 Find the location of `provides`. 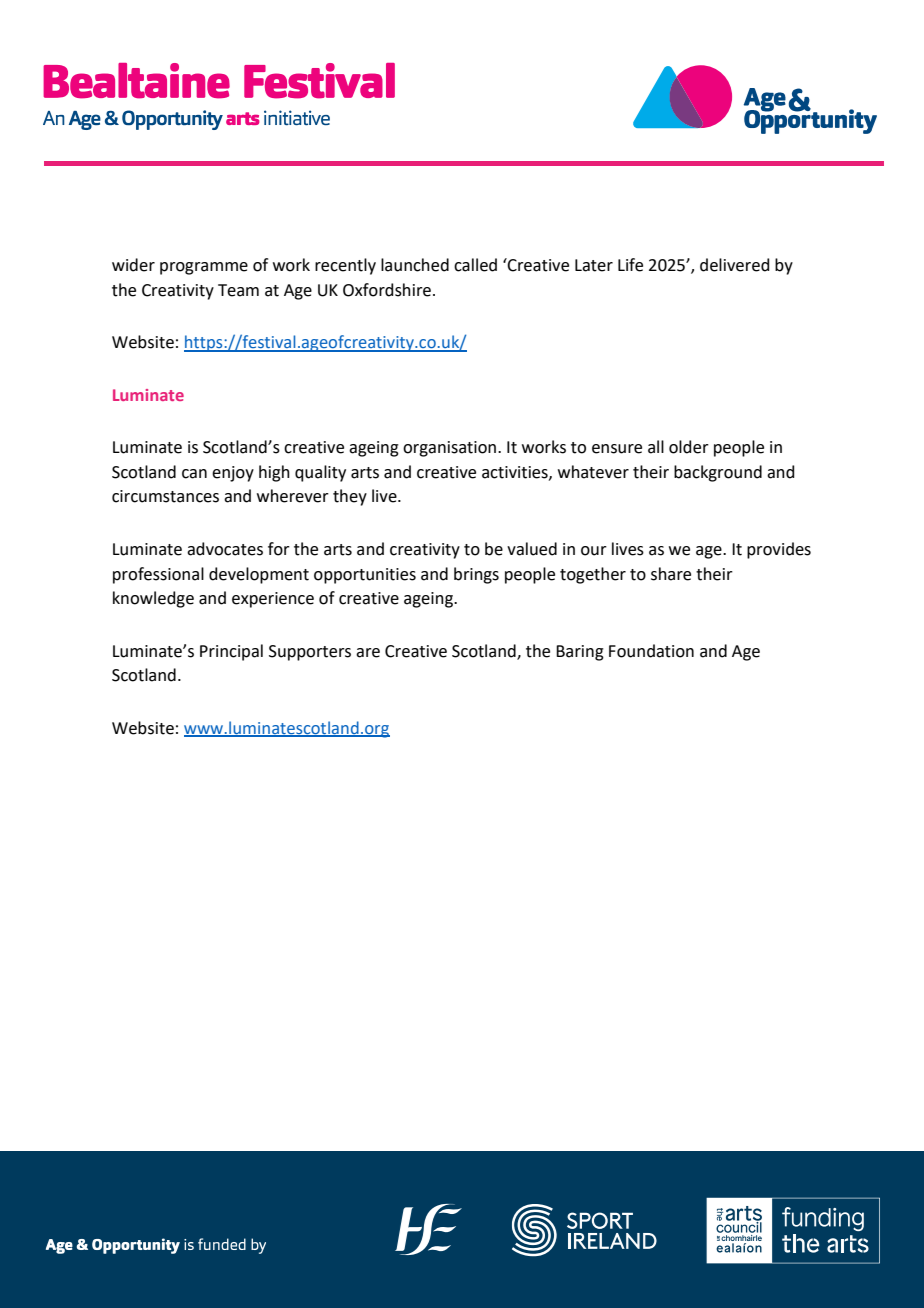

provides is located at coordinates (779, 550).
